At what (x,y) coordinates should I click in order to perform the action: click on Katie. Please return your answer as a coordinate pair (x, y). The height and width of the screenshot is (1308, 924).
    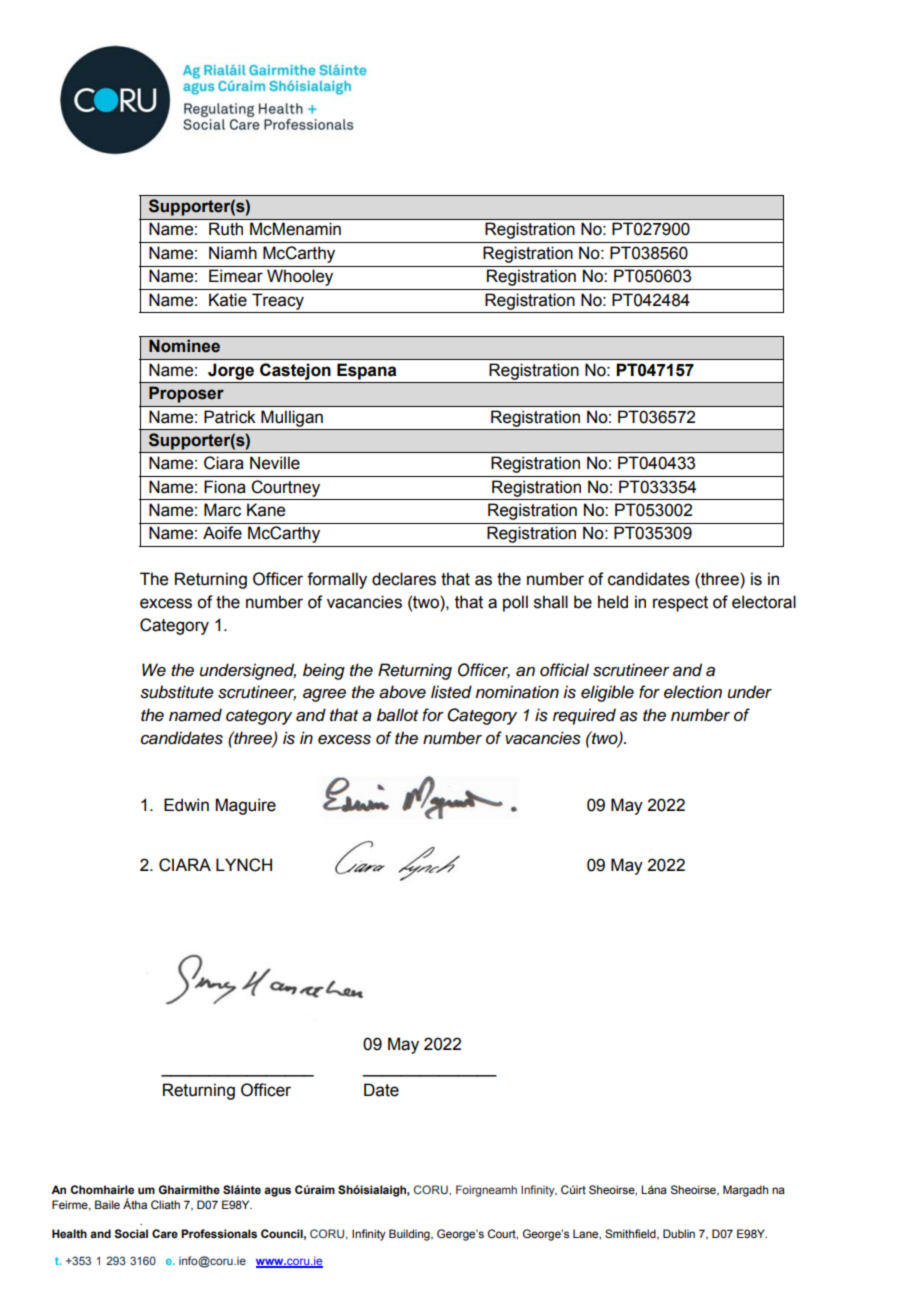
    Looking at the image, I should click on (228, 300).
